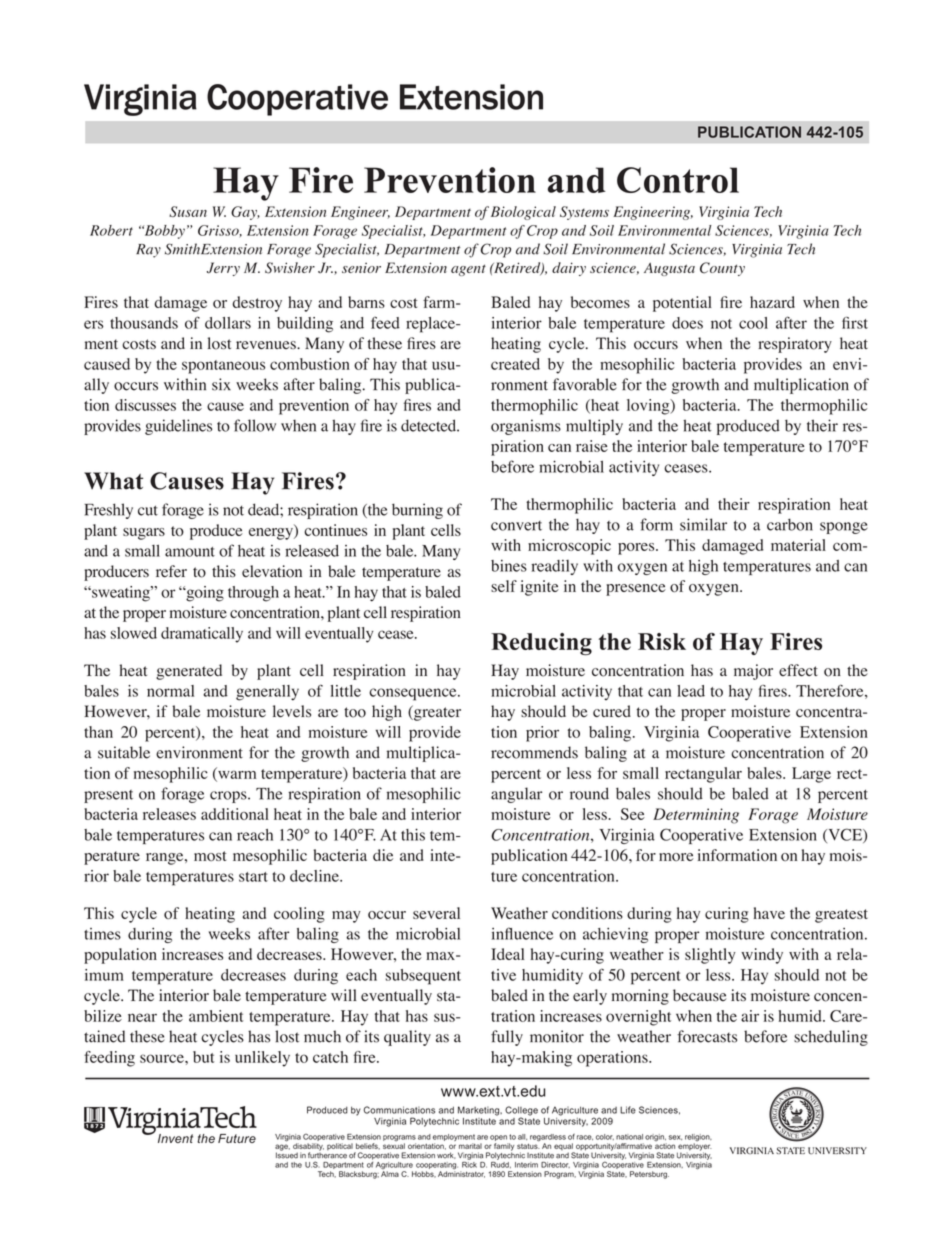  I want to click on start, so click(253, 877).
